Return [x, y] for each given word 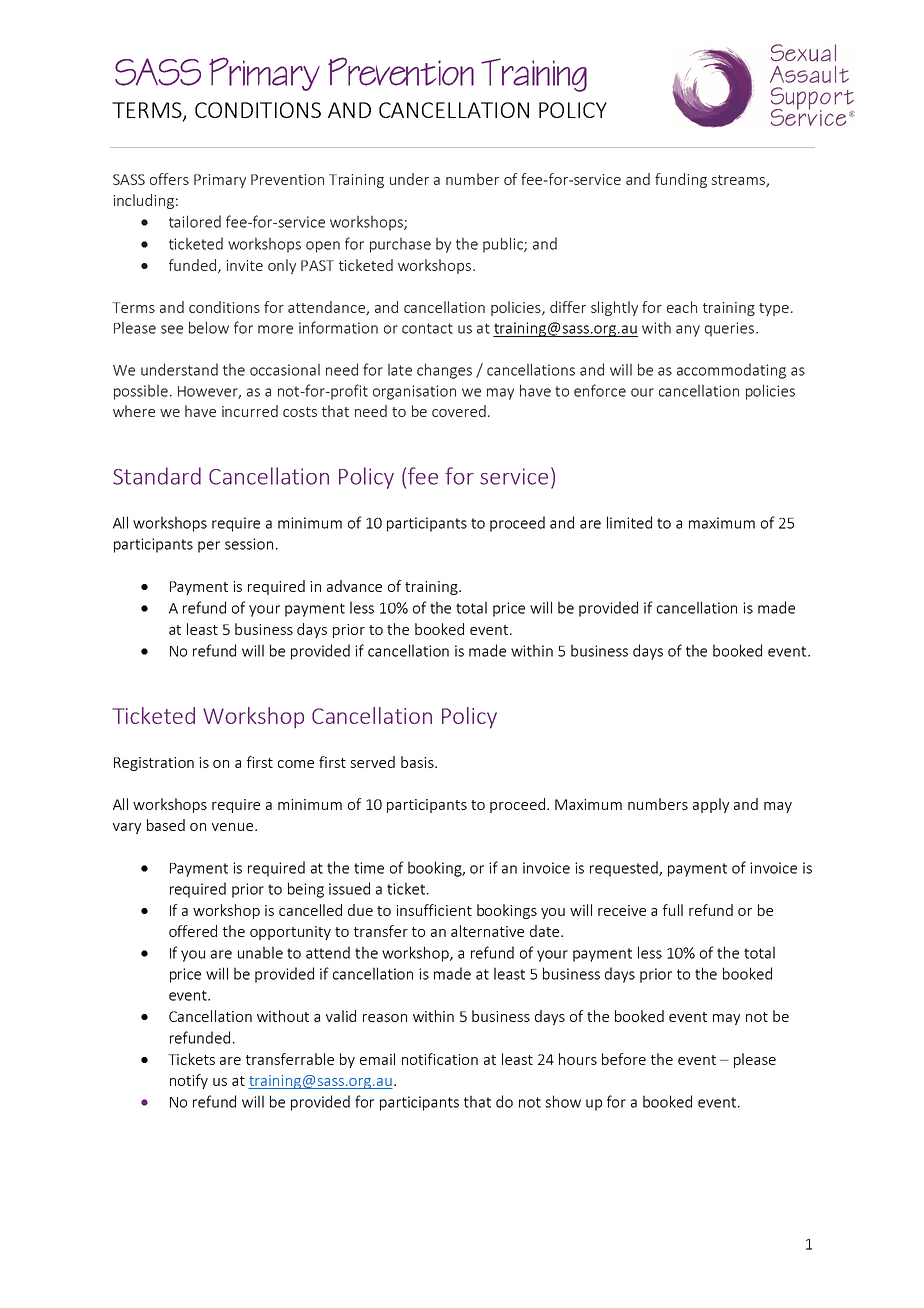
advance [354, 586]
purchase [400, 245]
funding [681, 180]
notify [189, 1081]
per [209, 547]
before [624, 1059]
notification [440, 1059]
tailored [195, 221]
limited [629, 522]
